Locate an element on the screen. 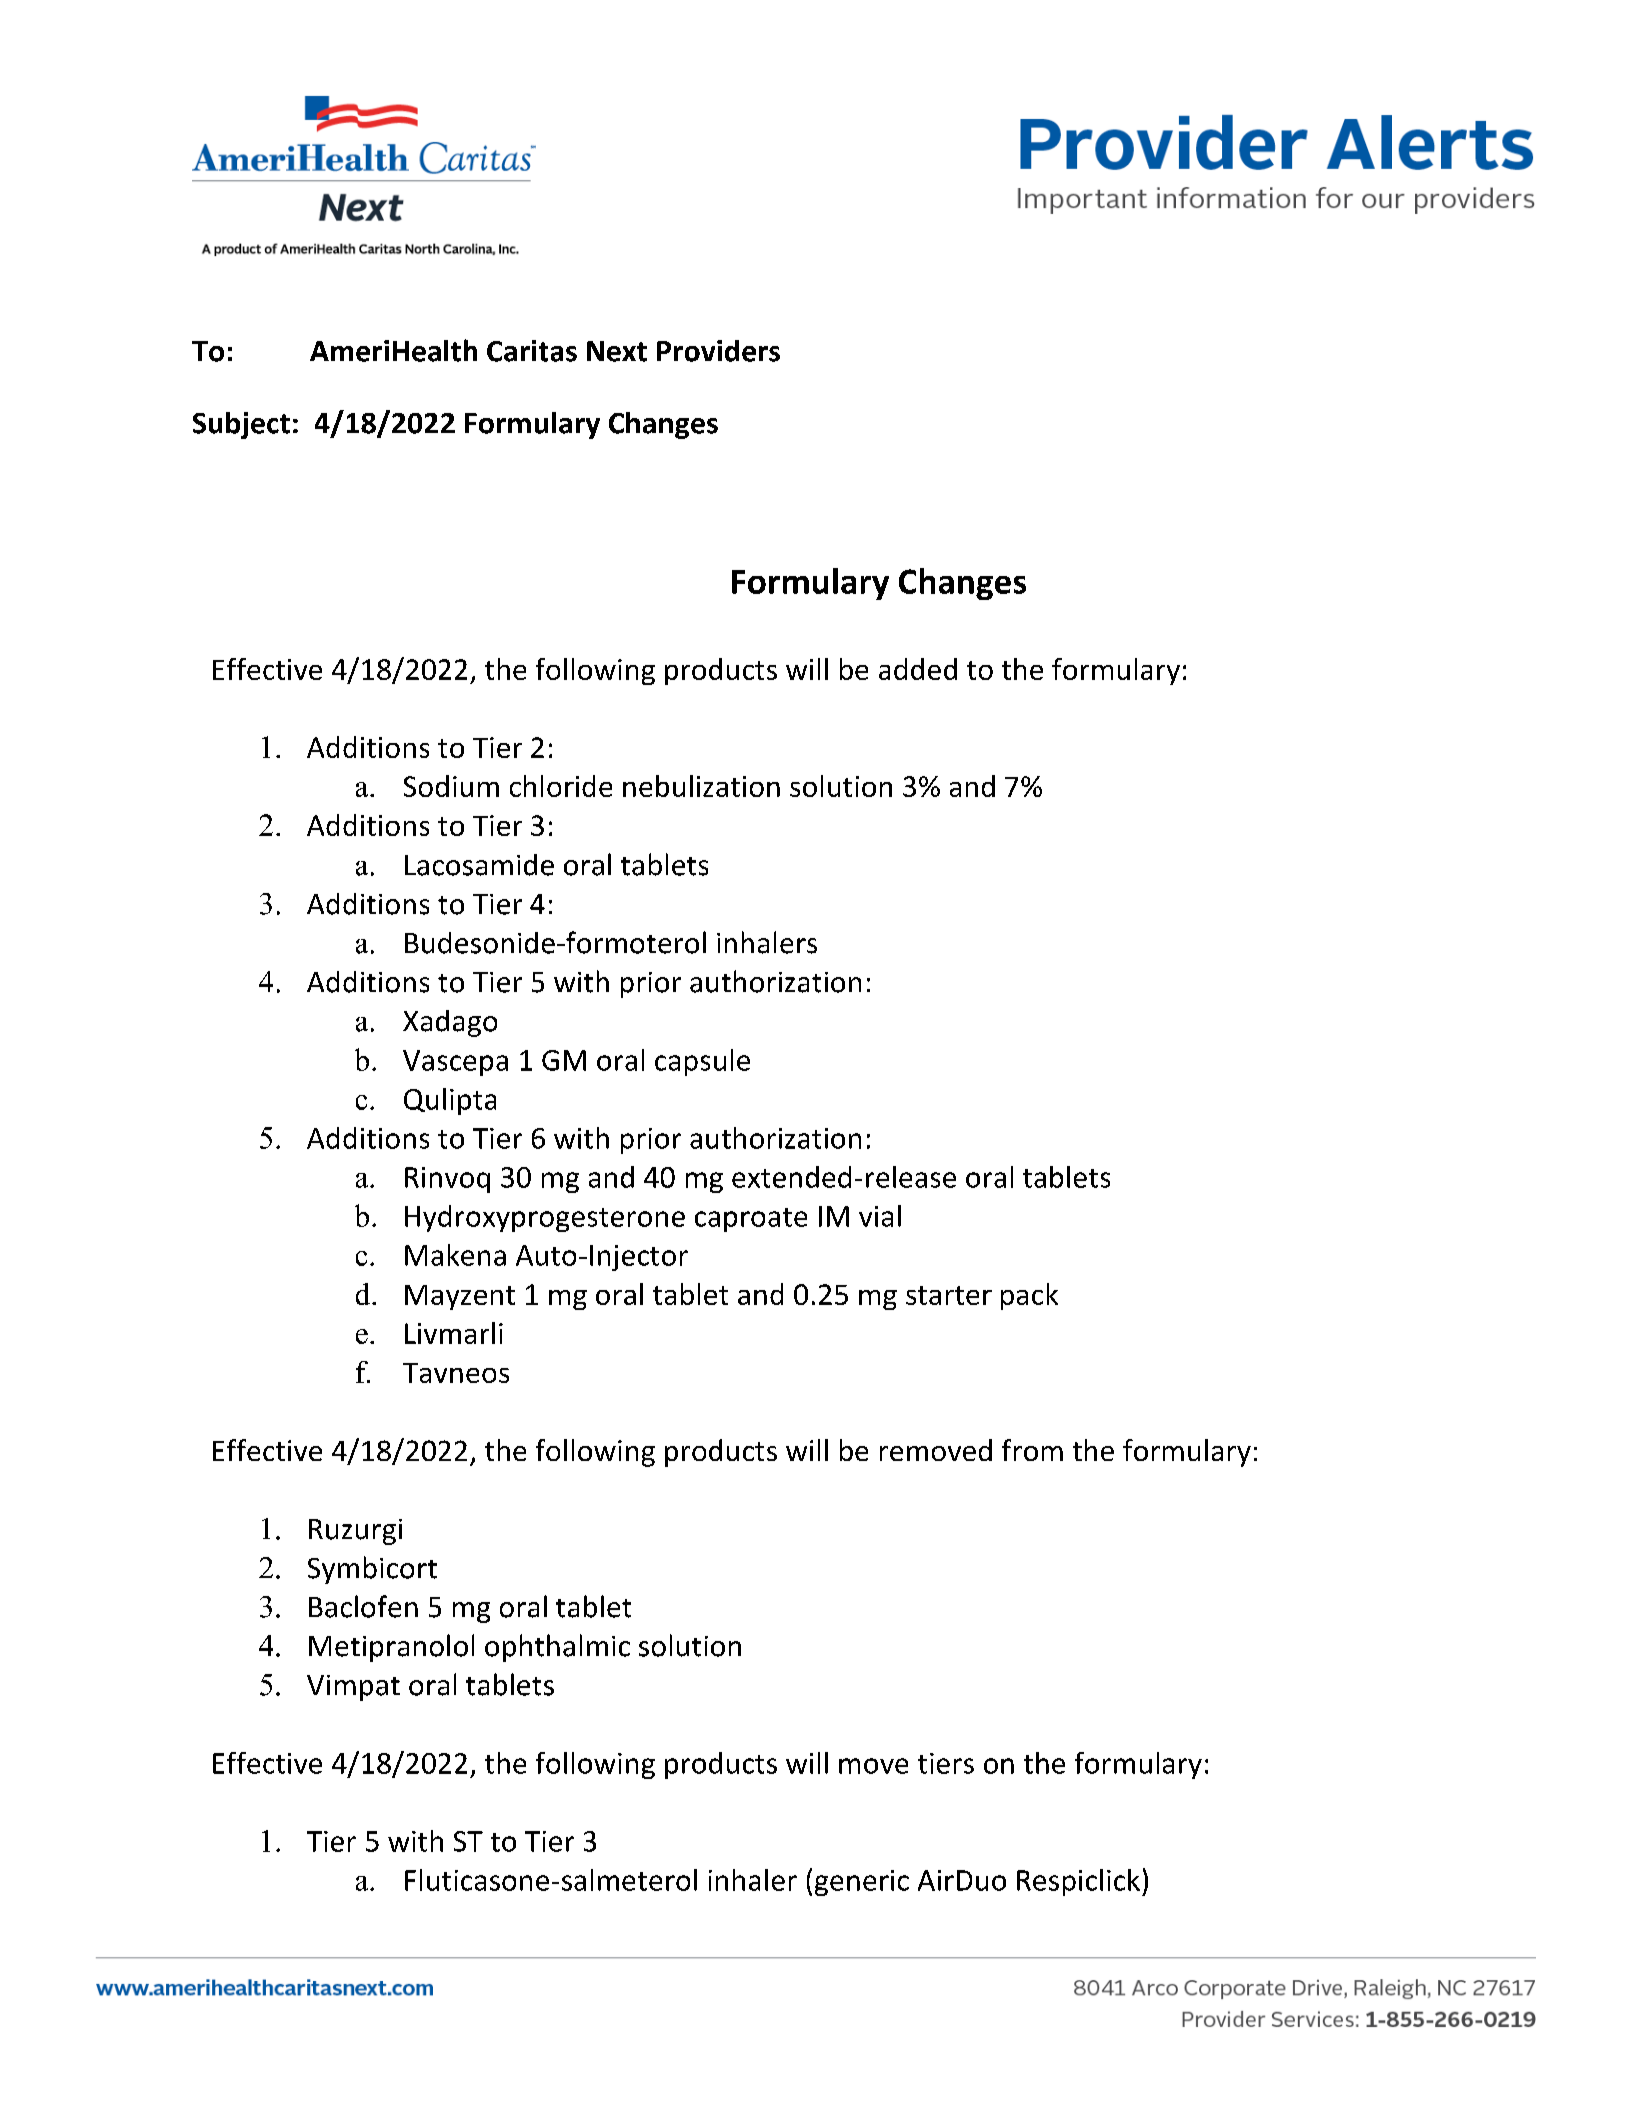 The height and width of the screenshot is (2112, 1632). ophthalmic is located at coordinates (557, 1648).
